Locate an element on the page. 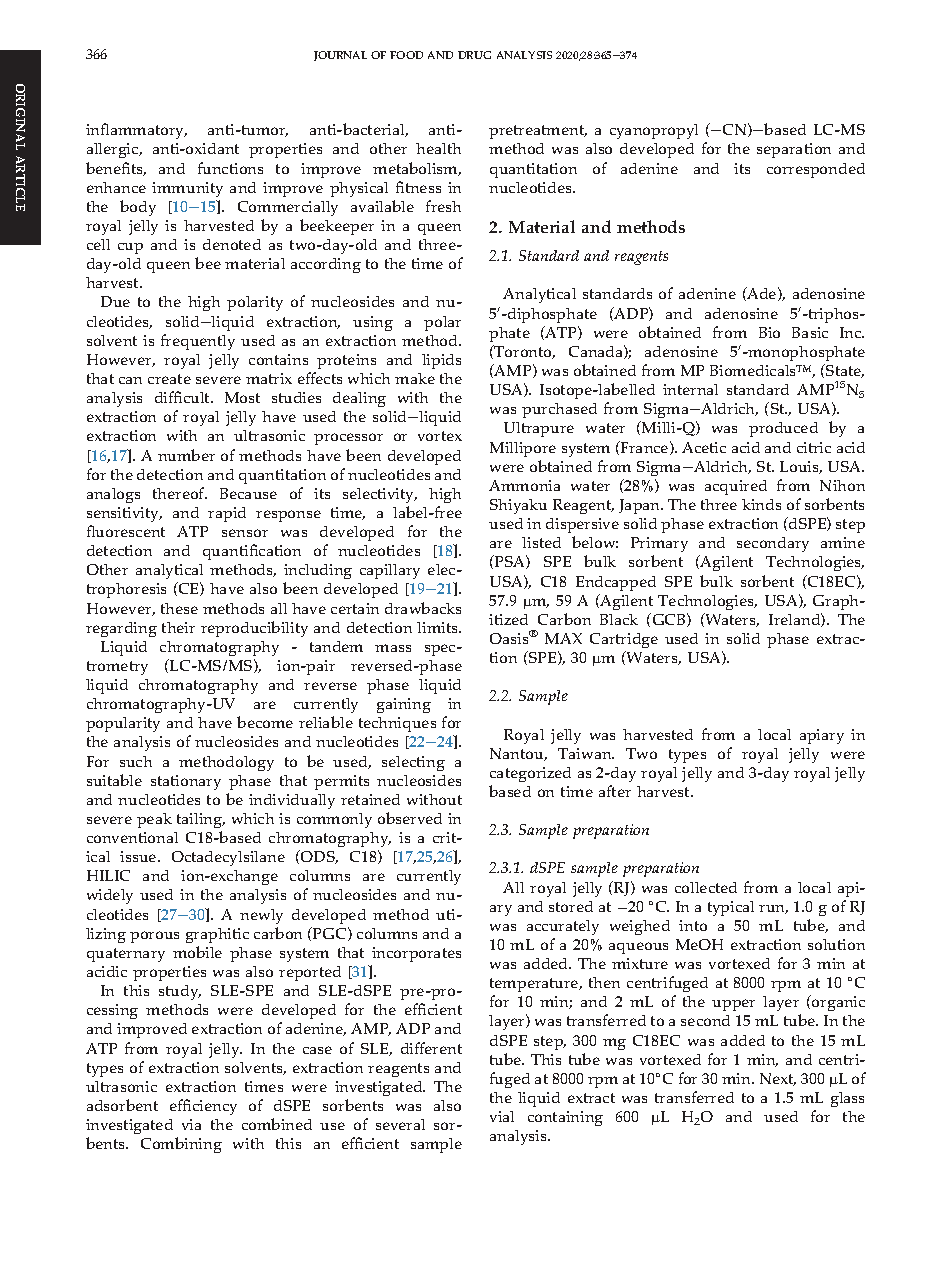  these is located at coordinates (179, 608).
